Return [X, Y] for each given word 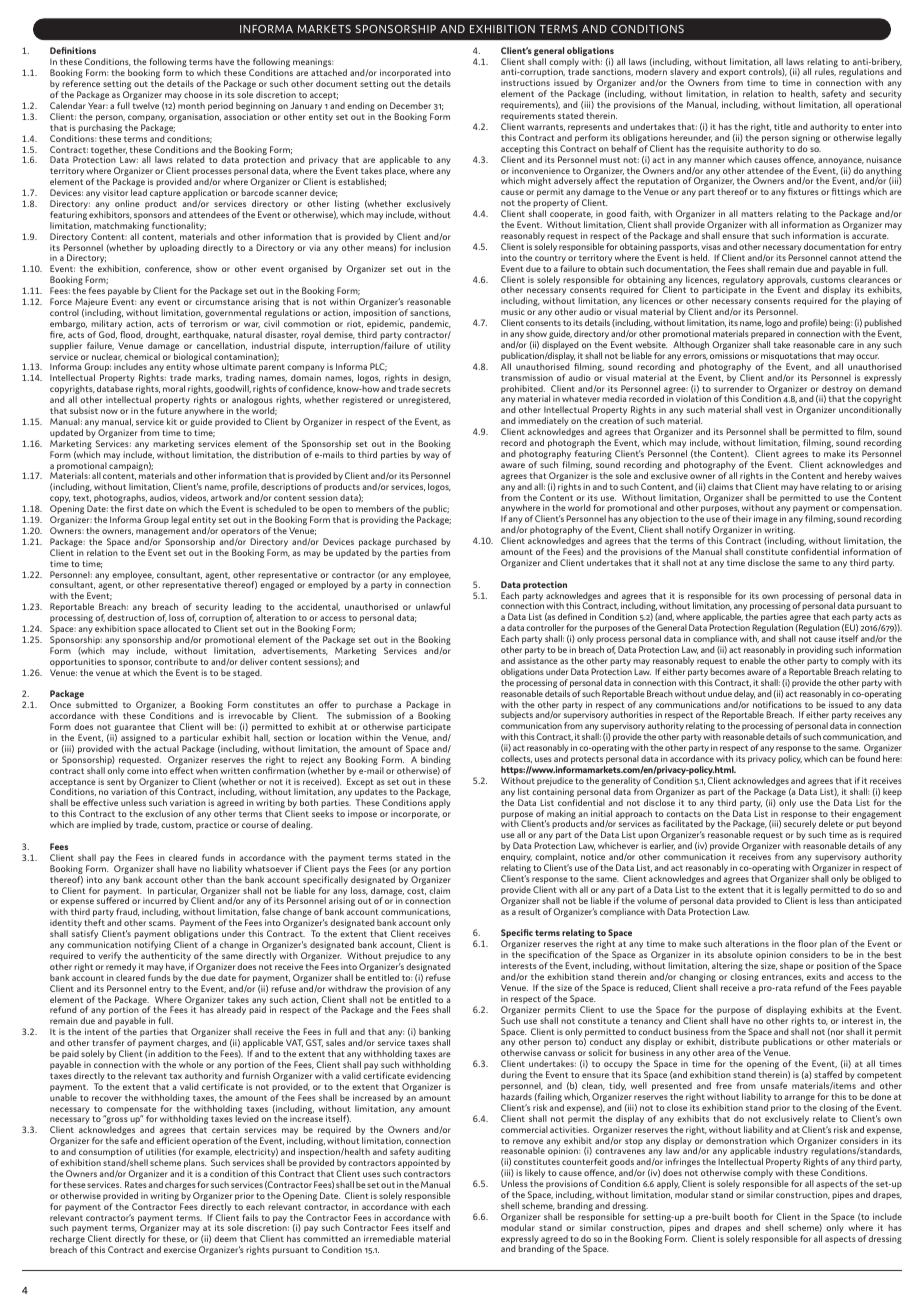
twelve [146, 105]
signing [806, 140]
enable [752, 660]
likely [535, 1175]
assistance [538, 660]
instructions [525, 82]
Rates [136, 1184]
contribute [176, 661]
